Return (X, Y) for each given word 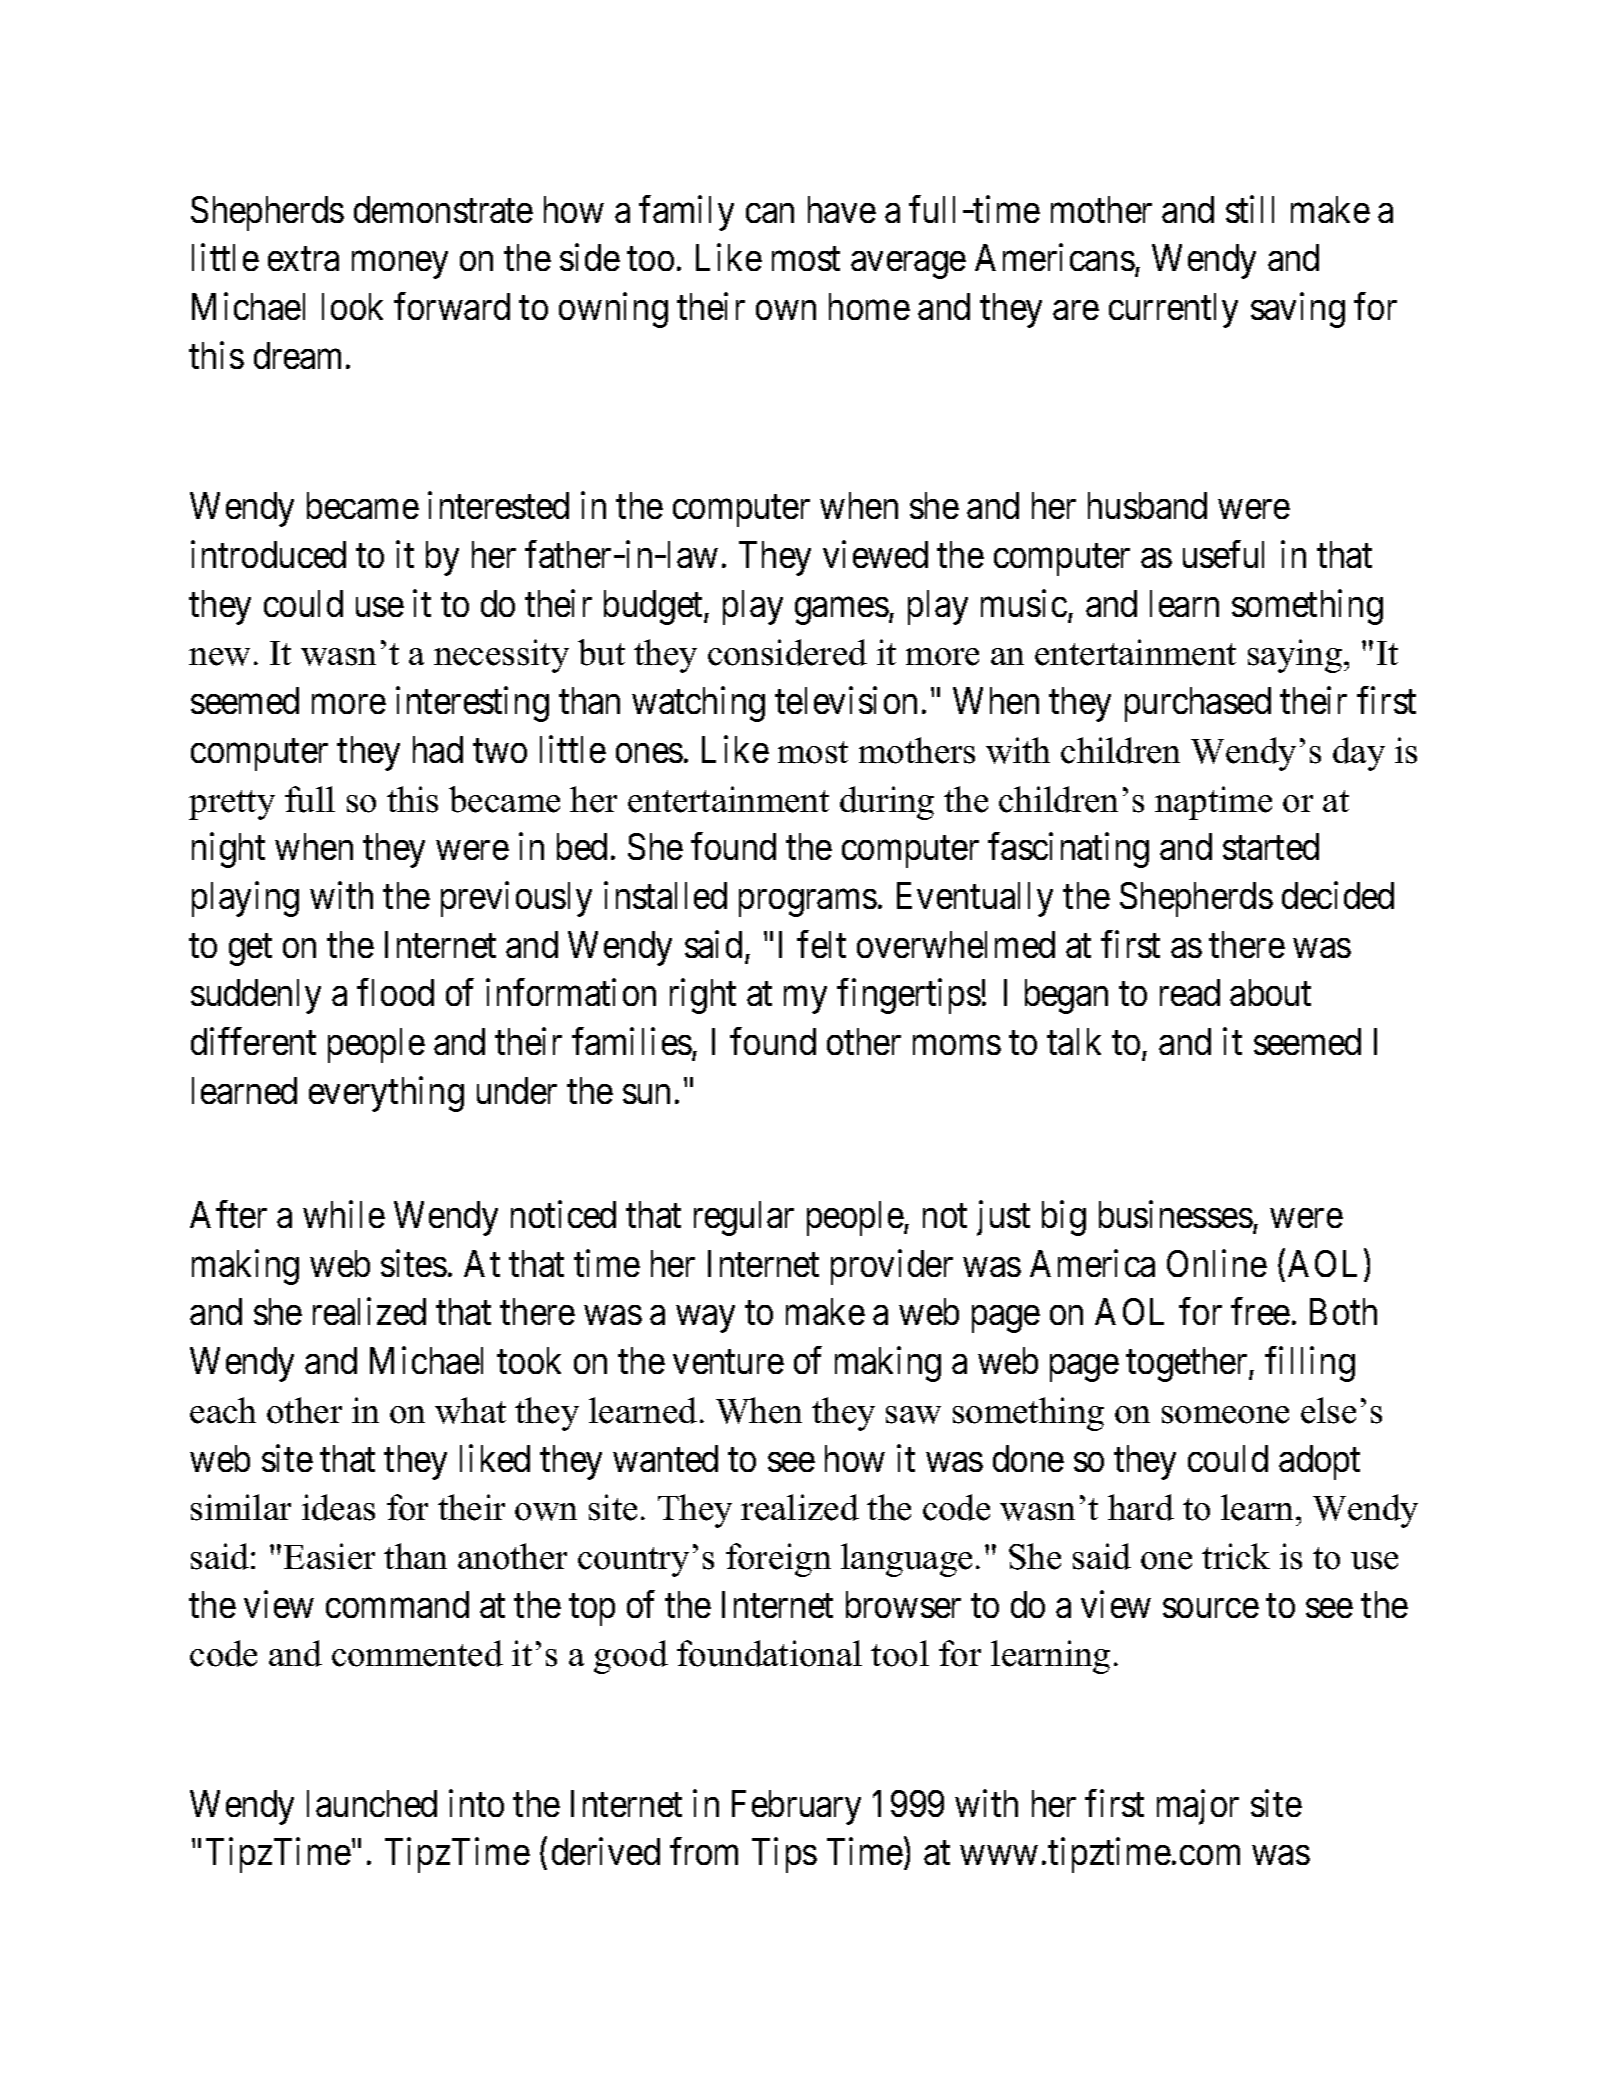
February (796, 1807)
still (1250, 209)
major (1198, 1807)
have (842, 209)
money (400, 265)
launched (372, 1803)
